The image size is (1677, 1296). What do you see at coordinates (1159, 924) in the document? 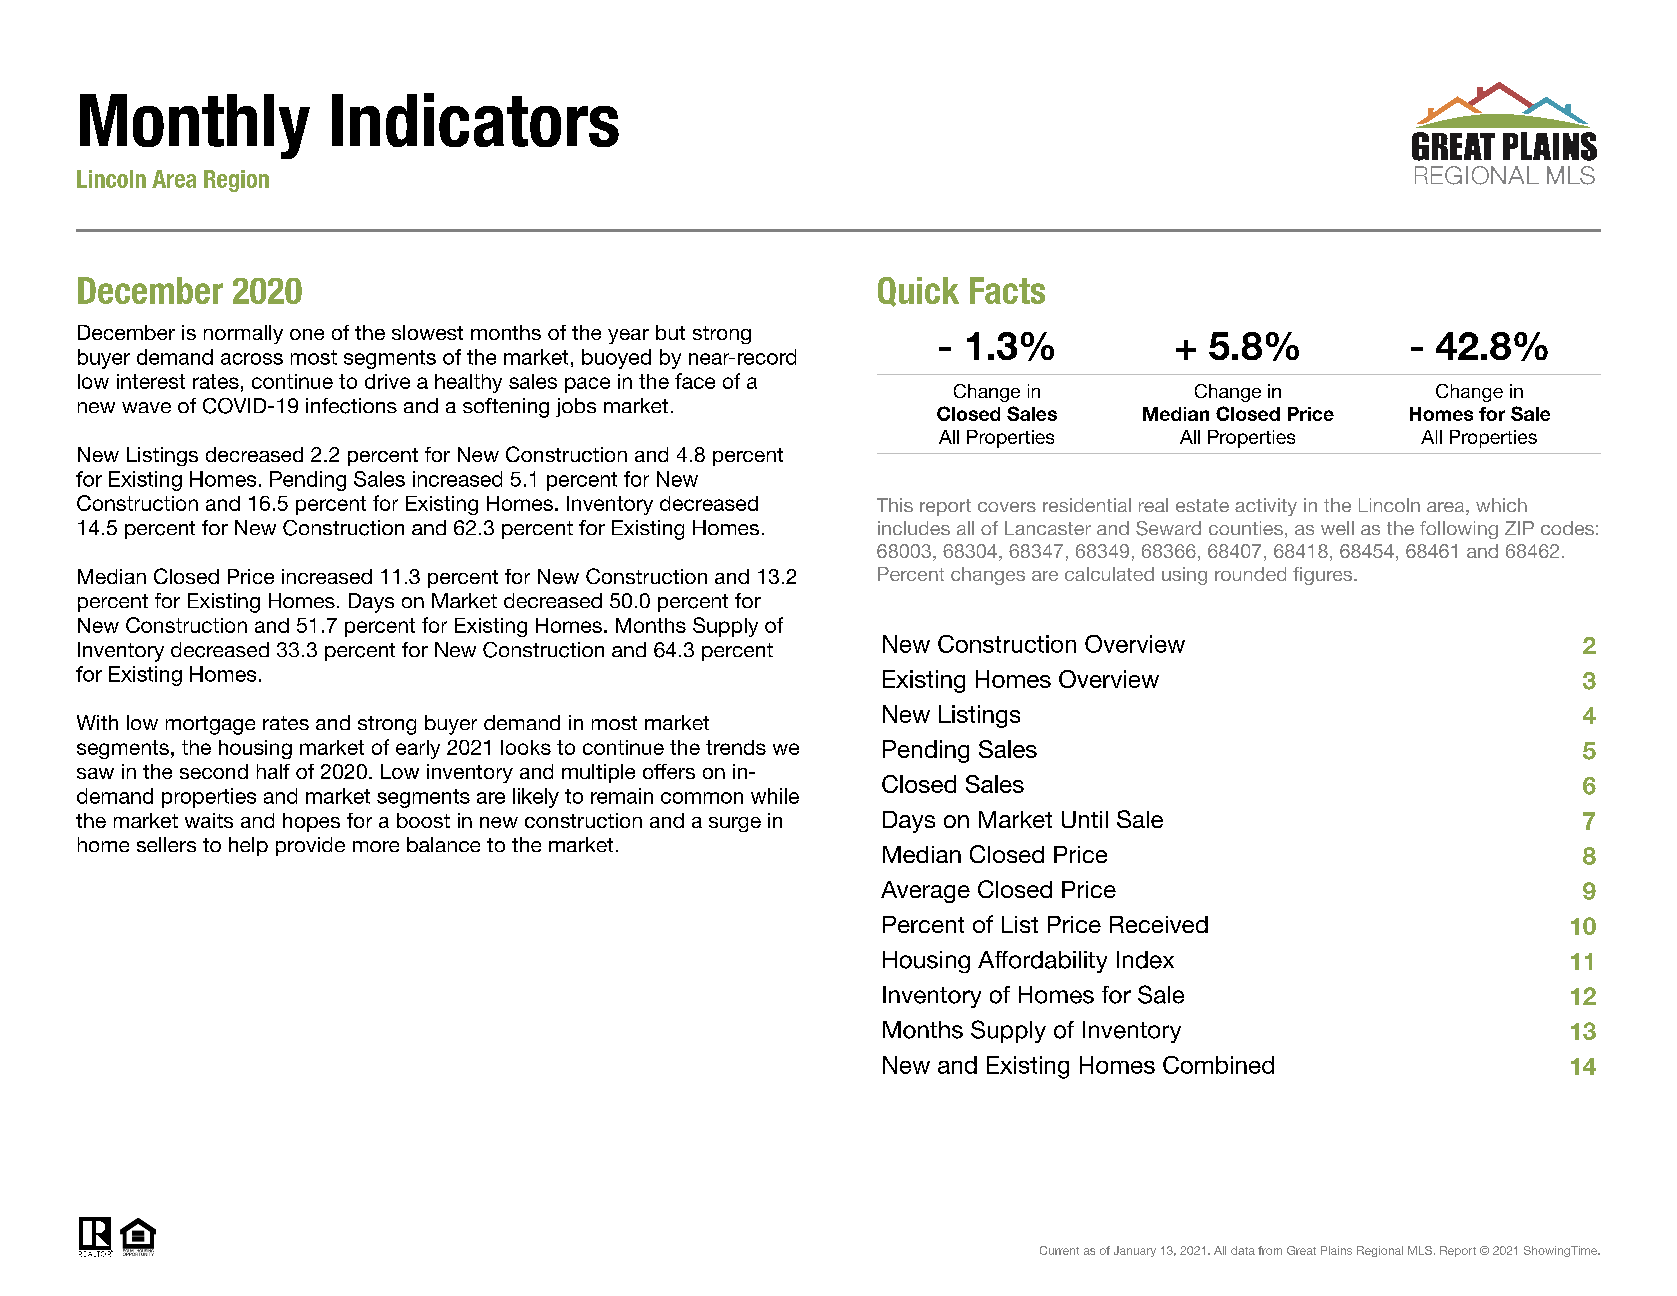
I see `Received` at bounding box center [1159, 924].
